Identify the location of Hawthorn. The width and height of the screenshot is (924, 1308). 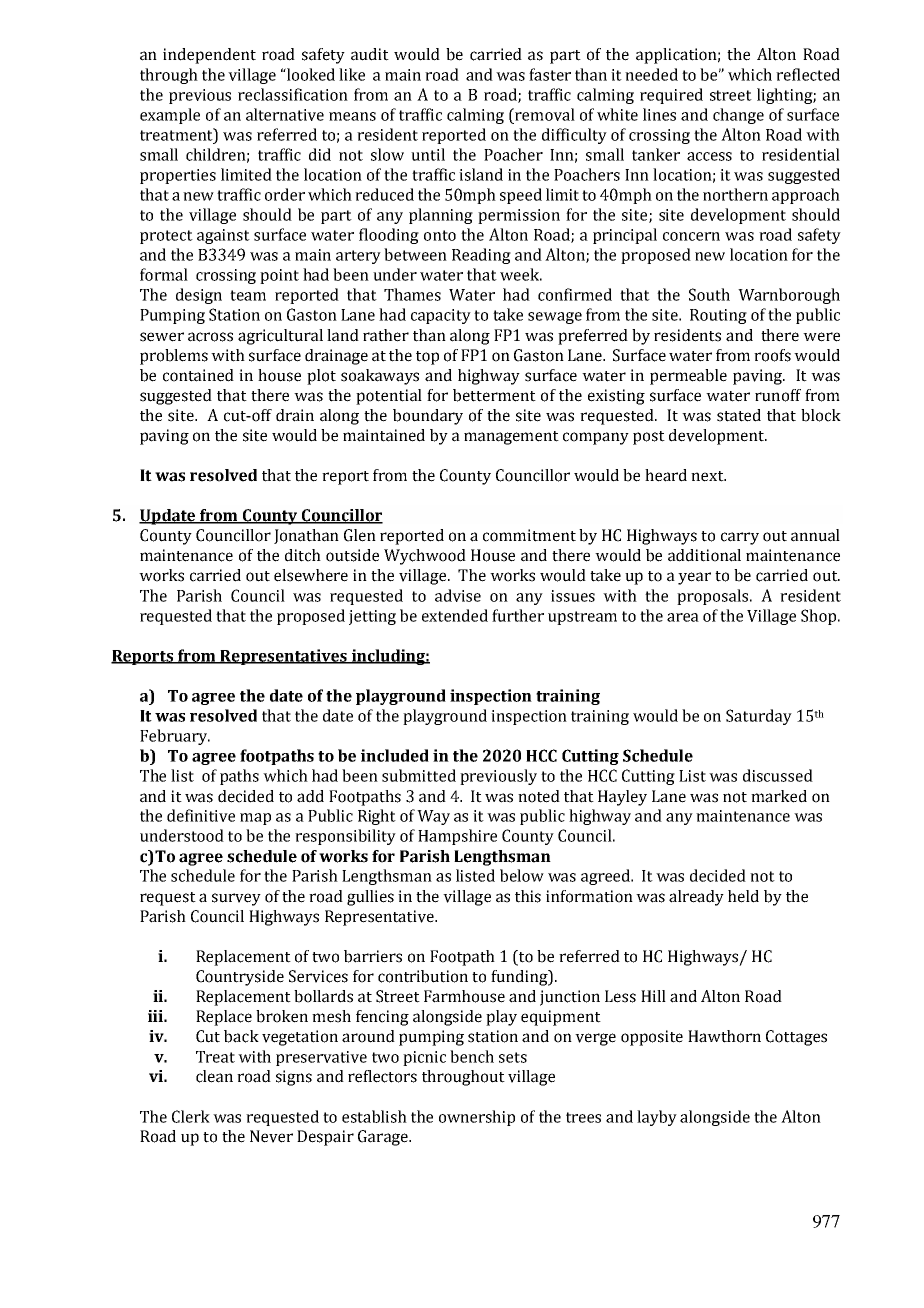
(724, 1036).
